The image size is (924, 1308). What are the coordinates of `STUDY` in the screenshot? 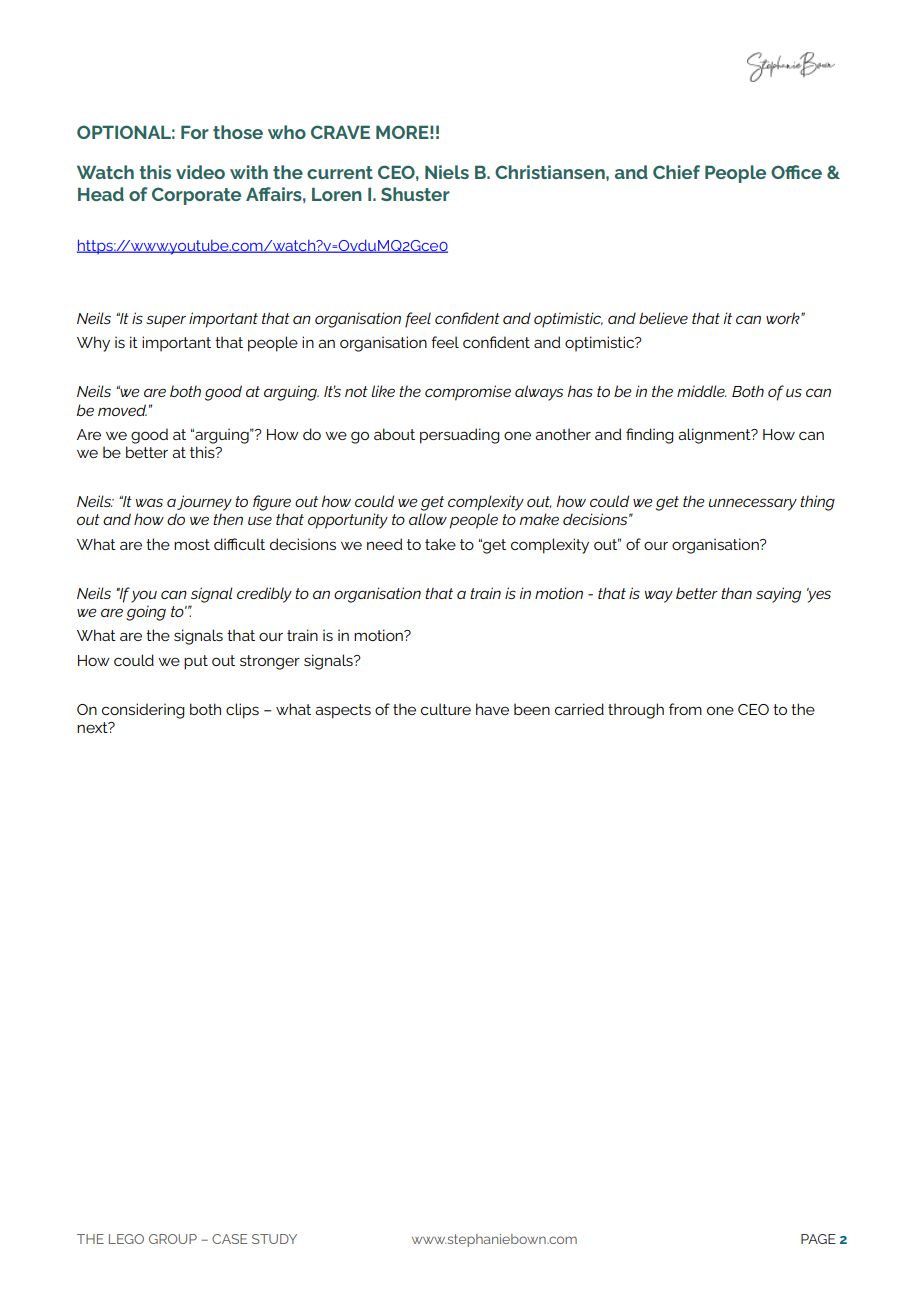 It's located at (274, 1239).
